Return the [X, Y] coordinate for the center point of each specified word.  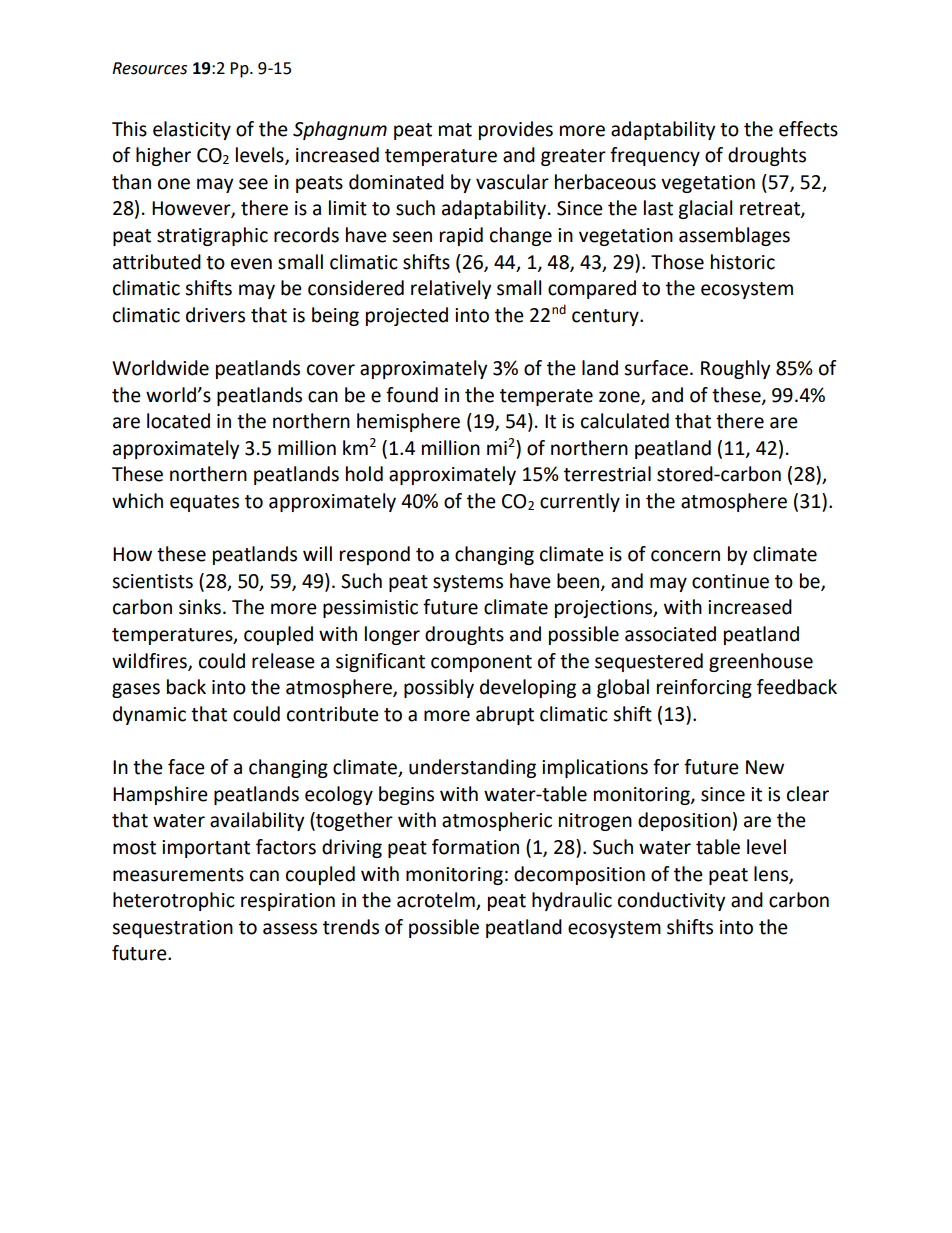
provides [516, 130]
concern [685, 556]
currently [580, 502]
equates [204, 503]
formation [475, 847]
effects [808, 129]
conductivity [671, 901]
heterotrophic [174, 901]
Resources [149, 68]
